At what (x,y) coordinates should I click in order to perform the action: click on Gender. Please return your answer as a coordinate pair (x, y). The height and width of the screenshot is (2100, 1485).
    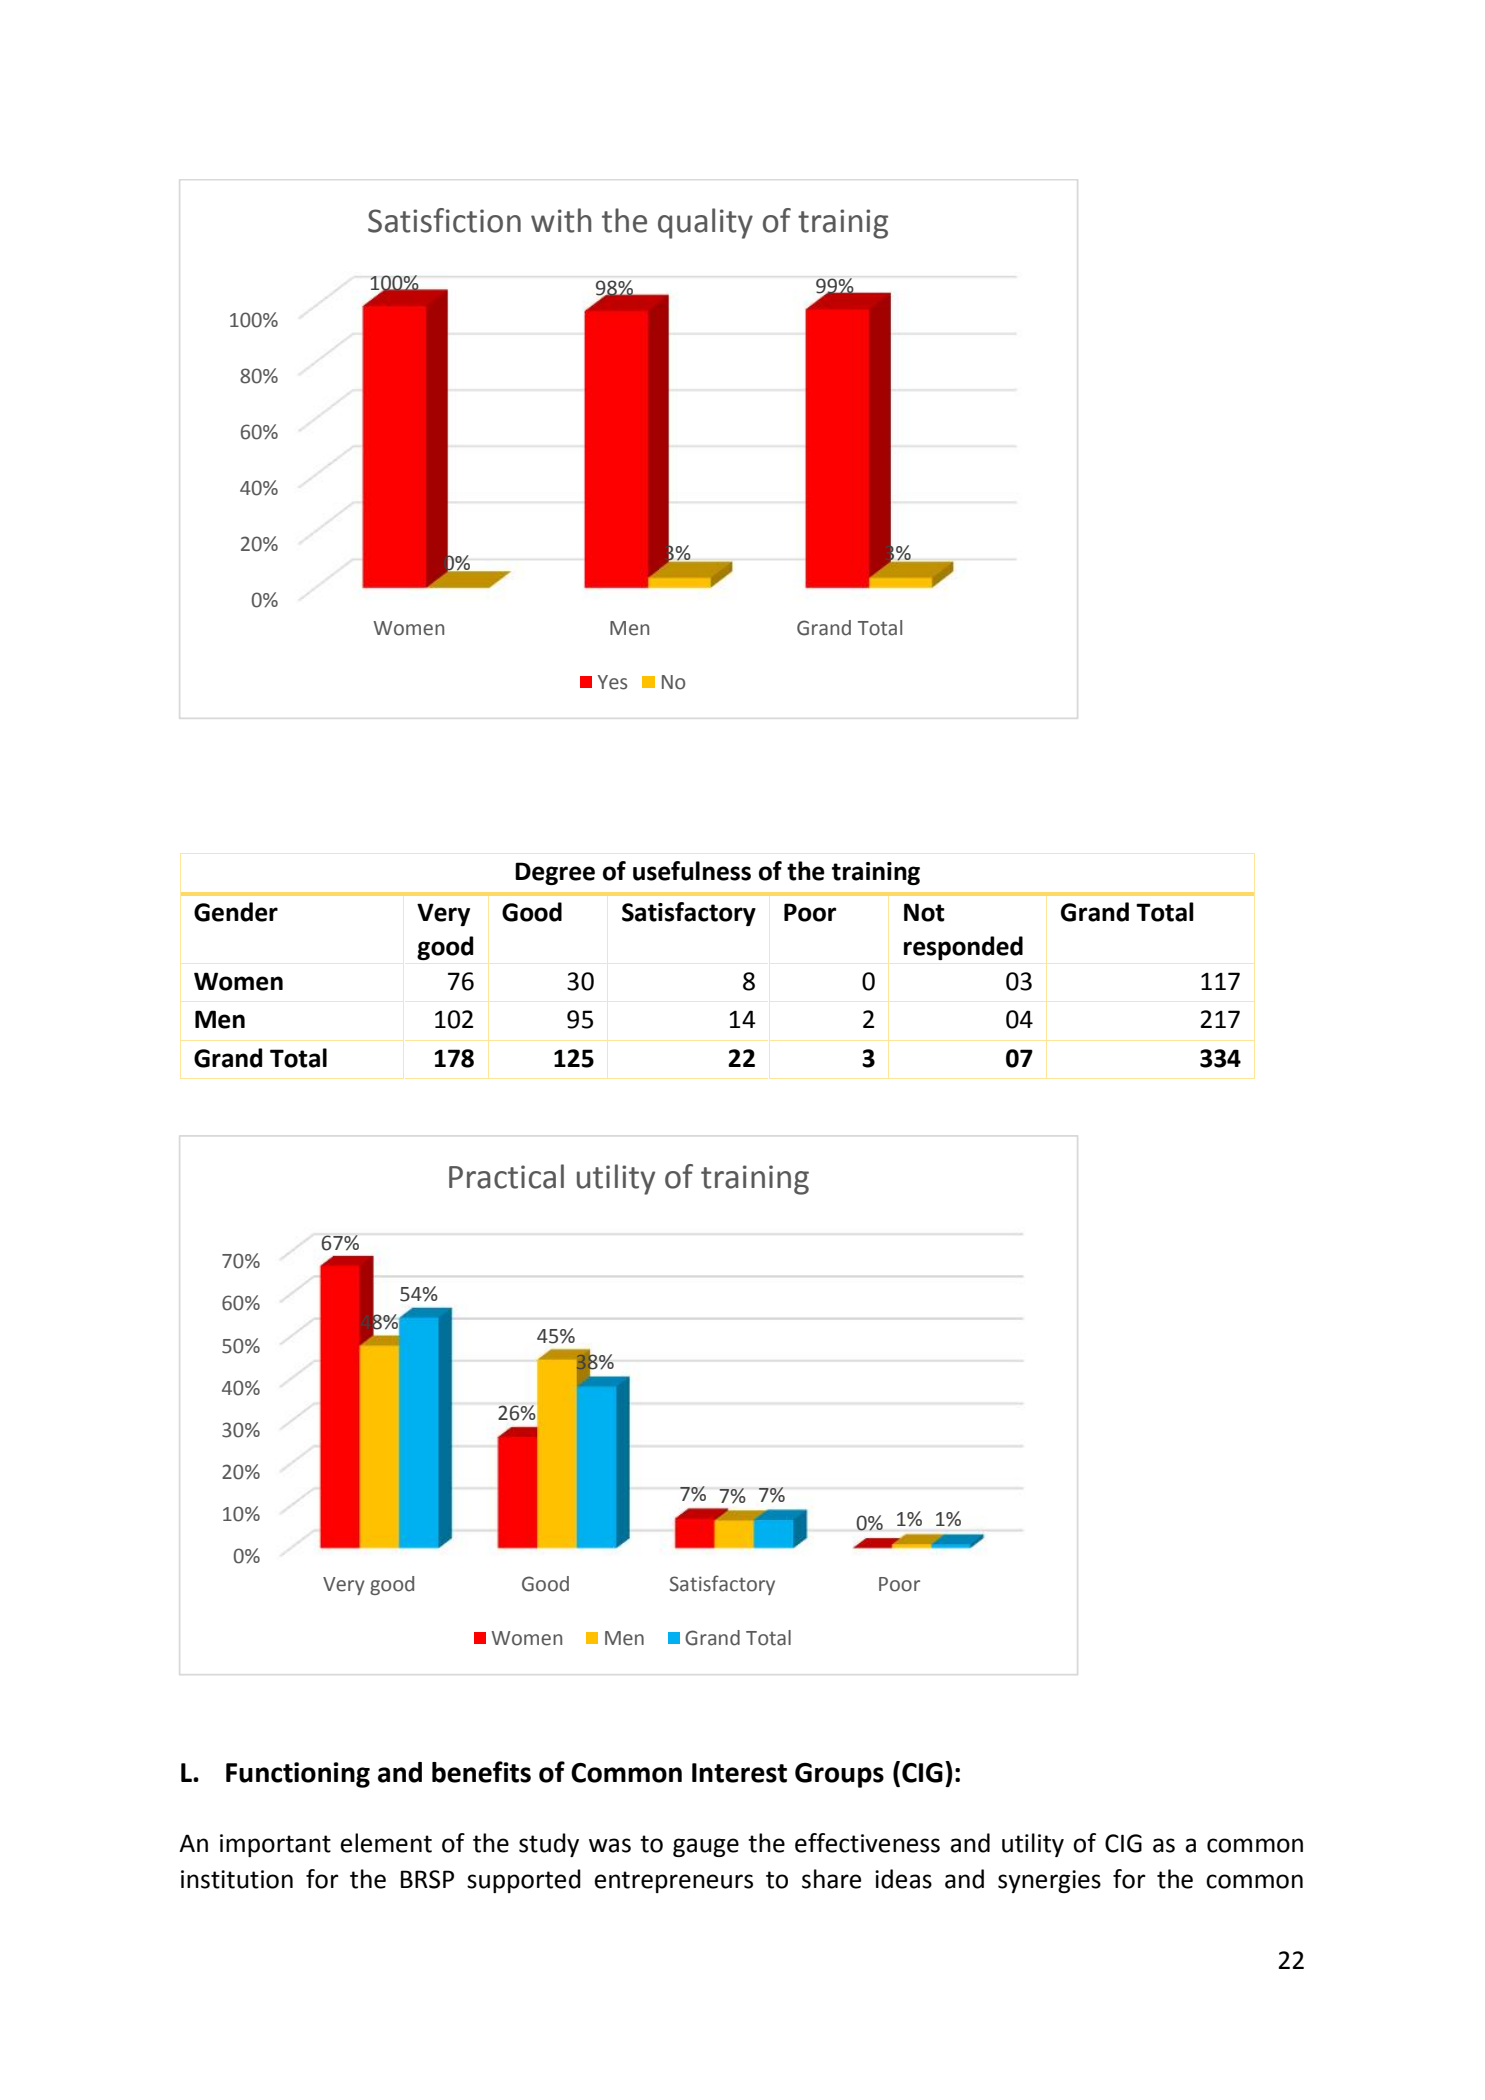
    Looking at the image, I should click on (236, 912).
